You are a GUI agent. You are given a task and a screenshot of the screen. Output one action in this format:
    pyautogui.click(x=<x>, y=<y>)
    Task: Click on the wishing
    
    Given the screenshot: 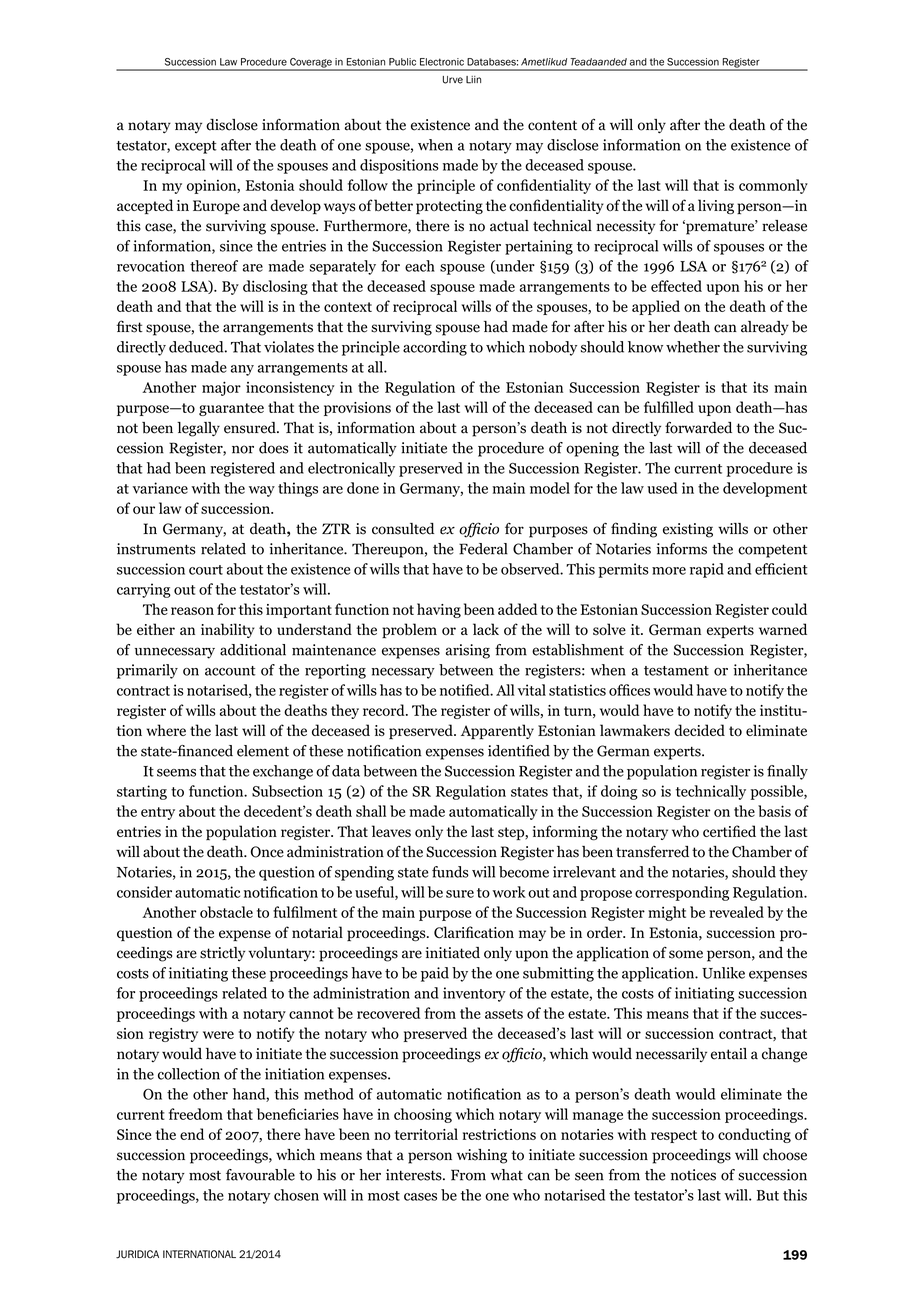 What is the action you would take?
    pyautogui.click(x=482, y=1156)
